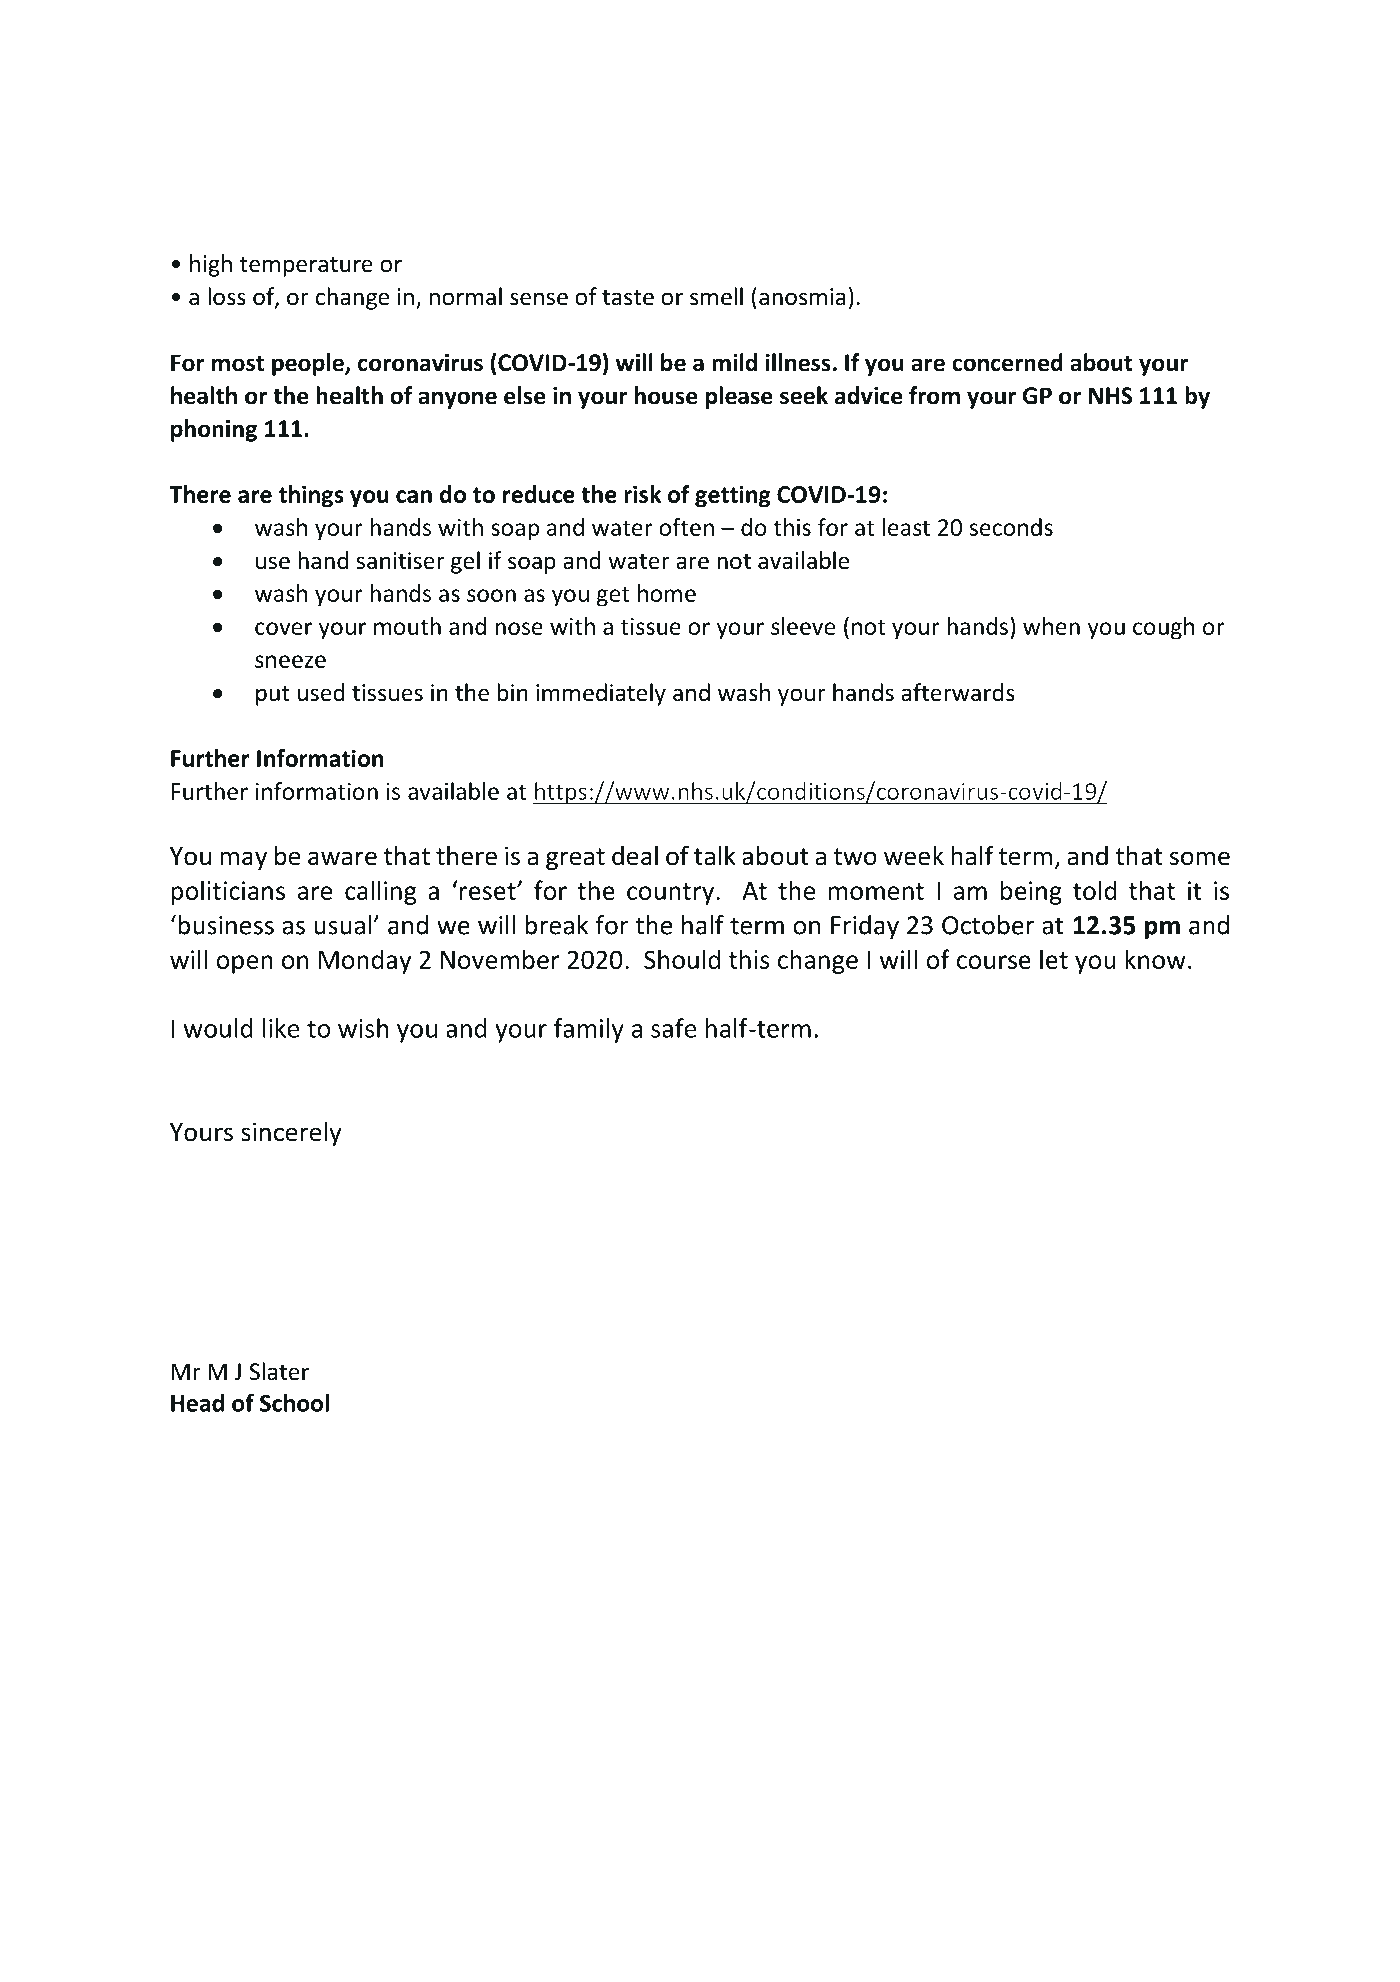 This screenshot has height=1982, width=1400. Describe the element at coordinates (715, 855) in the screenshot. I see `talk` at that location.
